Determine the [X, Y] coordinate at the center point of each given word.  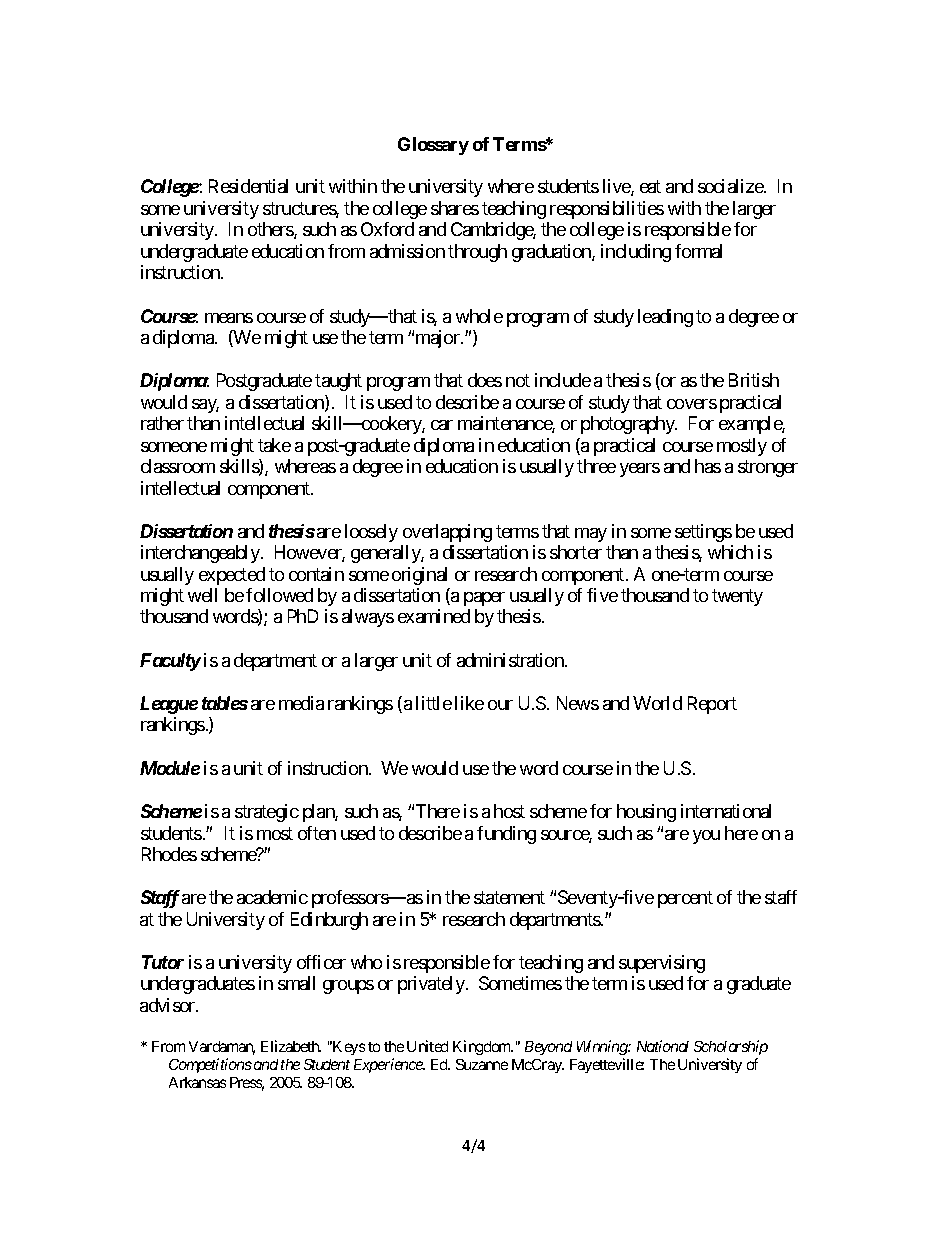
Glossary [433, 146]
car [442, 425]
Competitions [210, 1065]
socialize [731, 186]
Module [170, 768]
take [274, 445]
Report [712, 705]
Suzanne [482, 1064]
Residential [248, 186]
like [469, 703]
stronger [768, 468]
